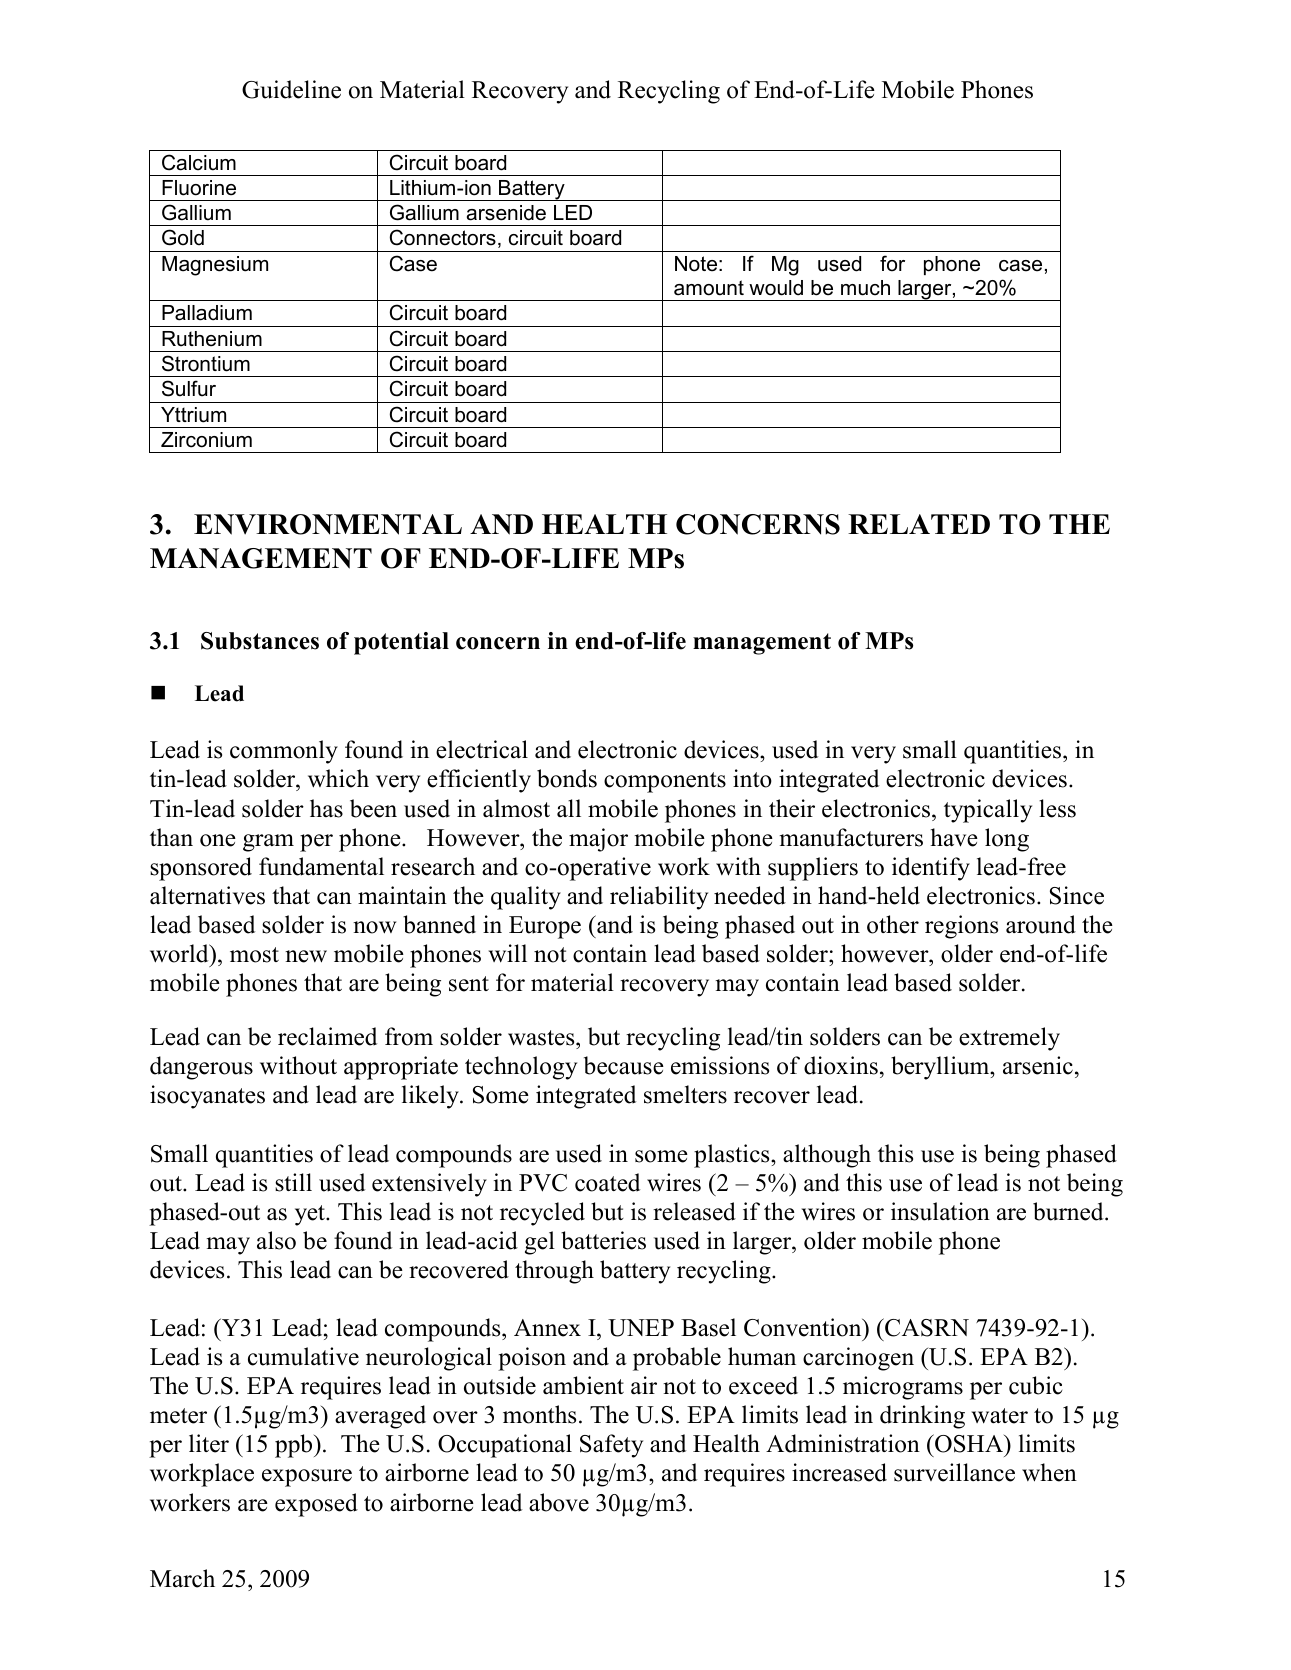 The width and height of the image is (1291, 1670). Describe the element at coordinates (940, 1211) in the image. I see `insulation` at that location.
